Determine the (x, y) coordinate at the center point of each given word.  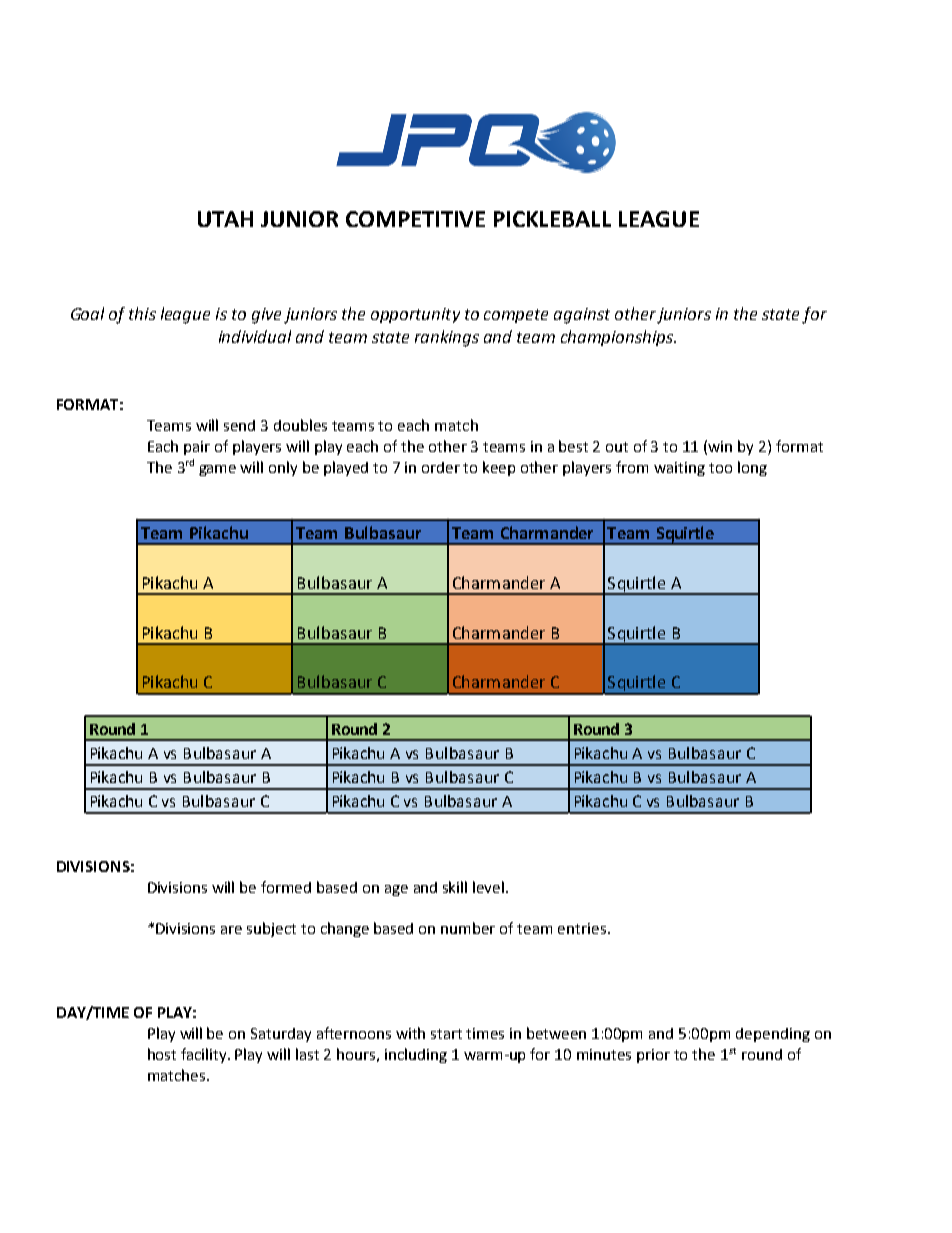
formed (286, 887)
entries (582, 928)
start (446, 1034)
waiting (679, 469)
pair (197, 448)
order (441, 467)
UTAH (225, 219)
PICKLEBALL (552, 219)
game (217, 470)
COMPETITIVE (415, 219)
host (162, 1054)
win (720, 446)
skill (455, 887)
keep (499, 468)
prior (653, 1056)
